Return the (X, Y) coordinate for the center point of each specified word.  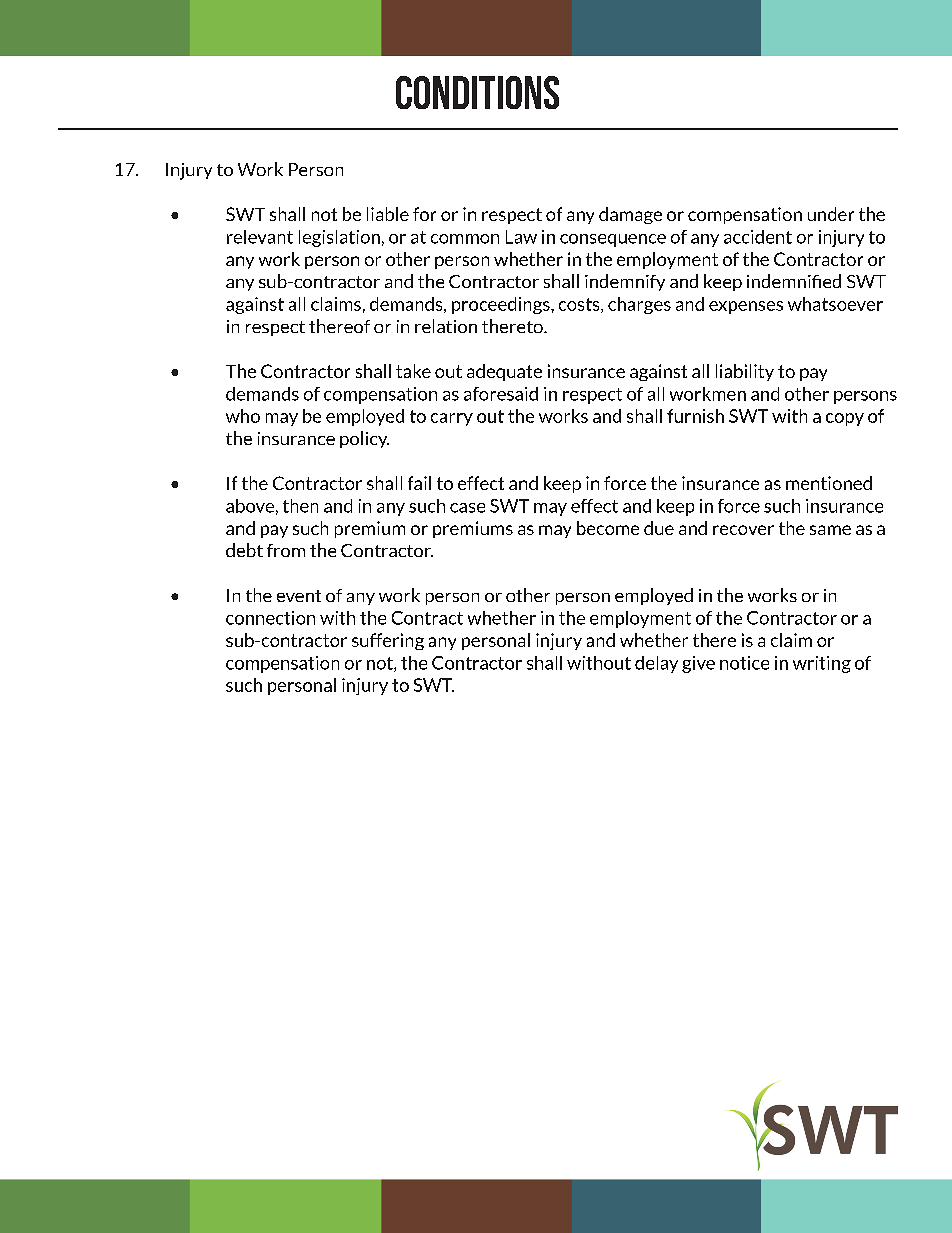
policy (364, 439)
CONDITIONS (477, 92)
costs (580, 305)
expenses (746, 307)
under (831, 214)
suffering (388, 641)
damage (630, 215)
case (467, 508)
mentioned (829, 483)
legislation (339, 238)
